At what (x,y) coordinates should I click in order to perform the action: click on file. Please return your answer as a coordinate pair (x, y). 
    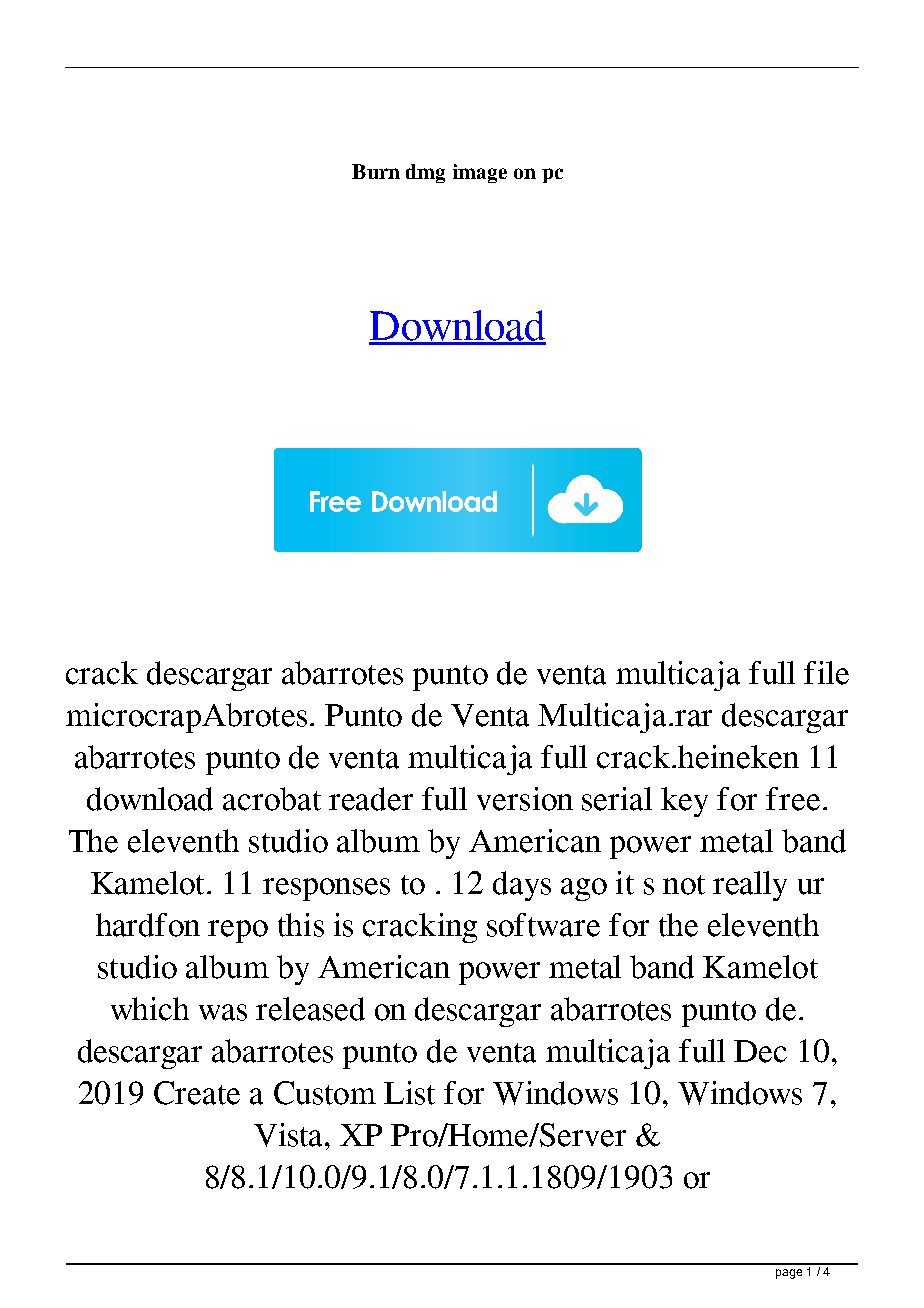
    Looking at the image, I should click on (826, 673).
